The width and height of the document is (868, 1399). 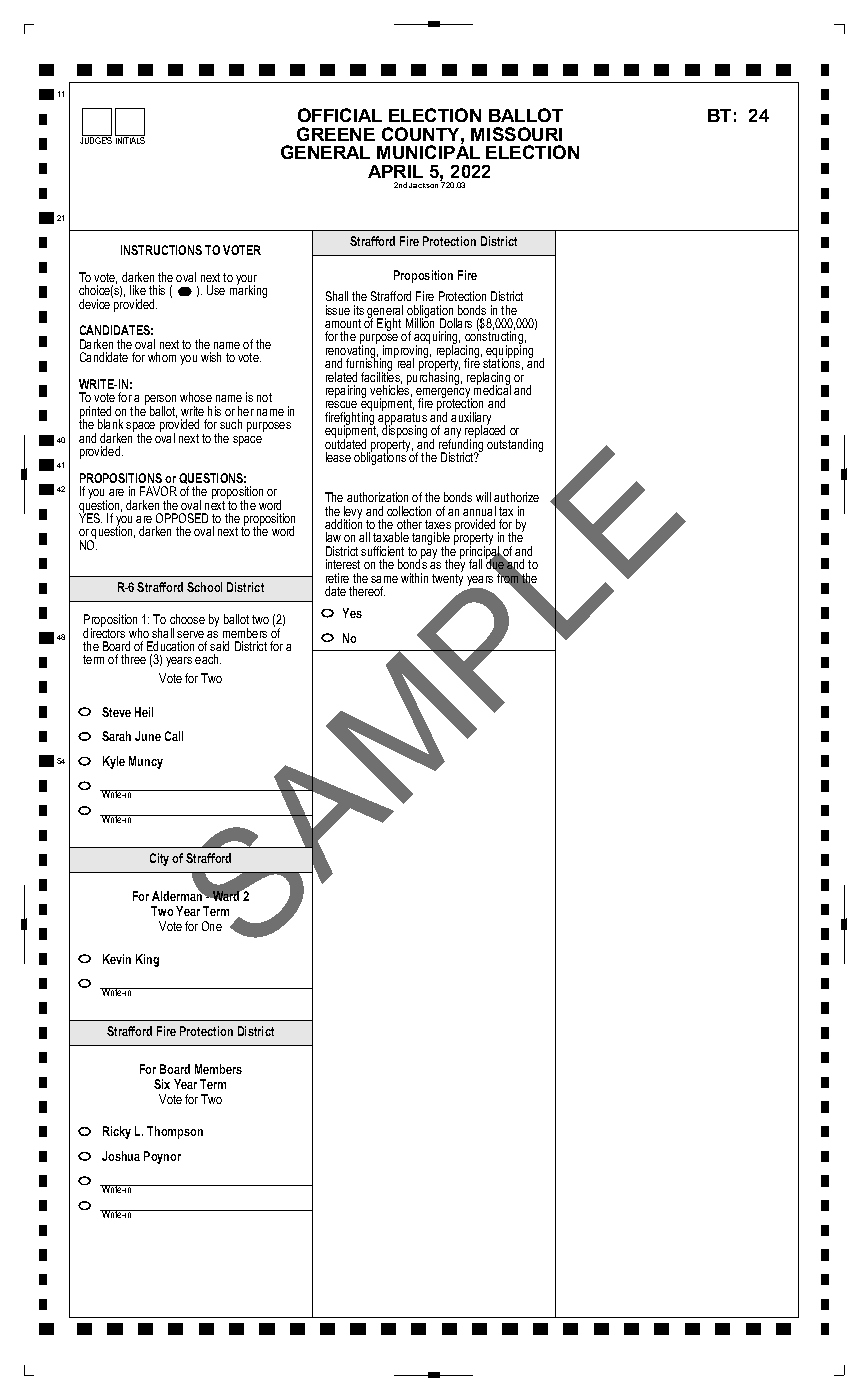 What do you see at coordinates (428, 151) in the document?
I see `MUNICIPAL` at bounding box center [428, 151].
